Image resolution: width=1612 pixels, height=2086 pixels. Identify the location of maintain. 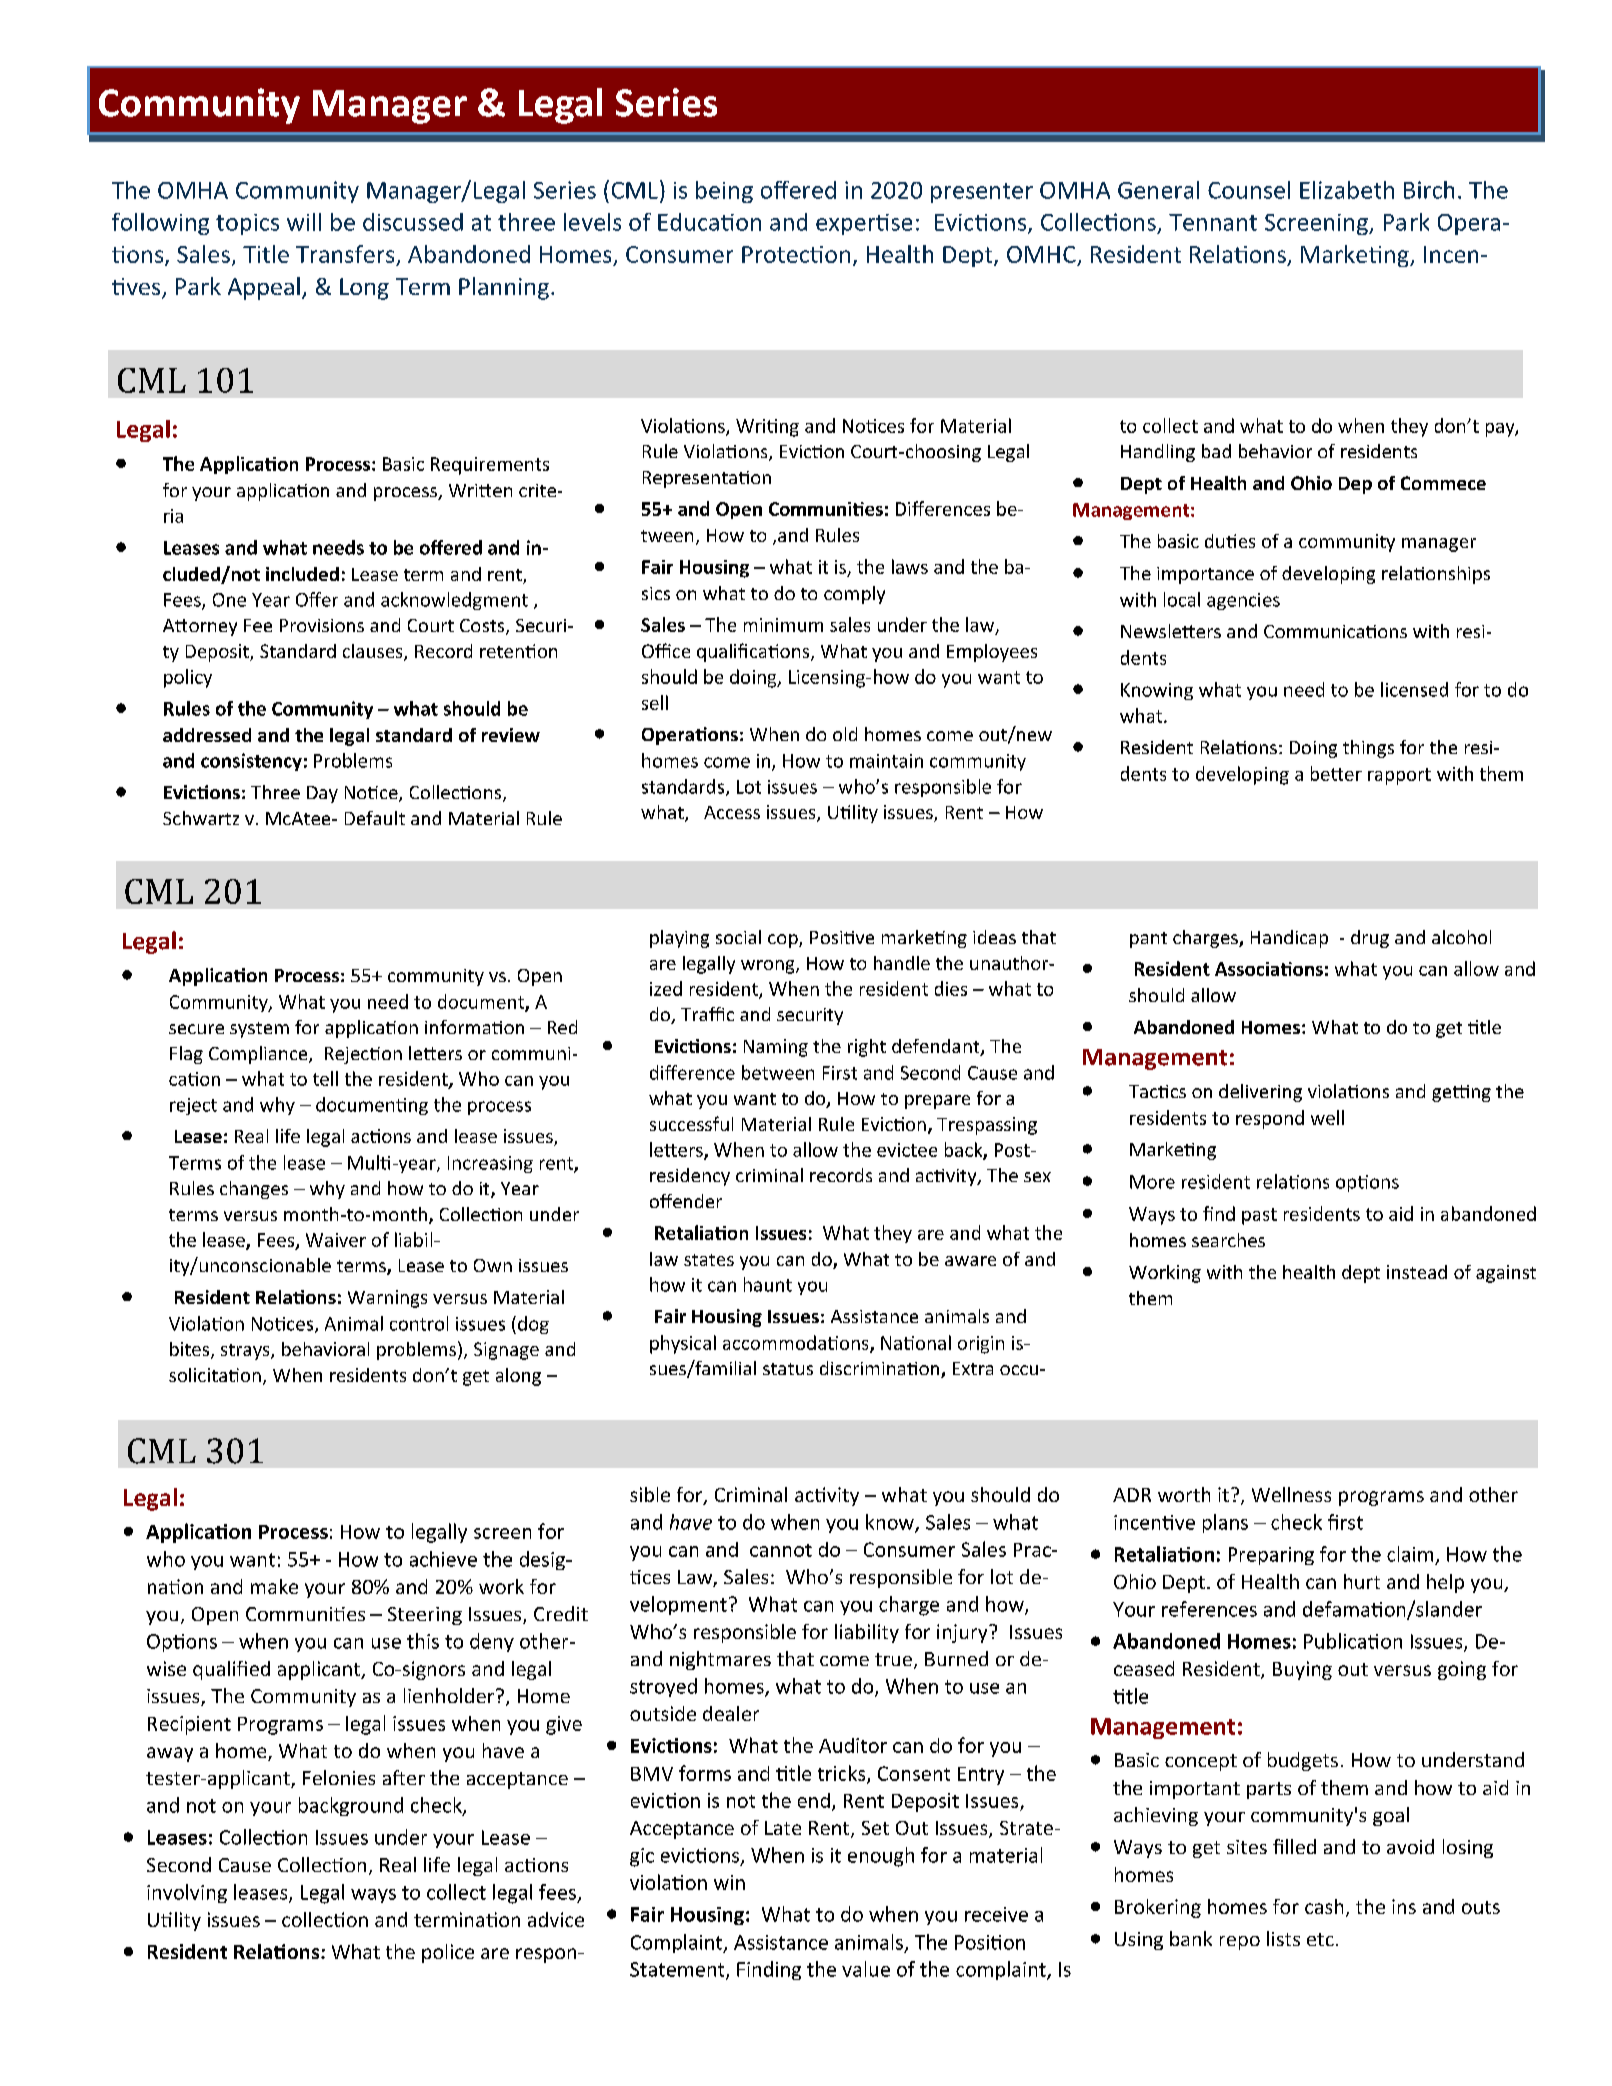
(886, 761).
